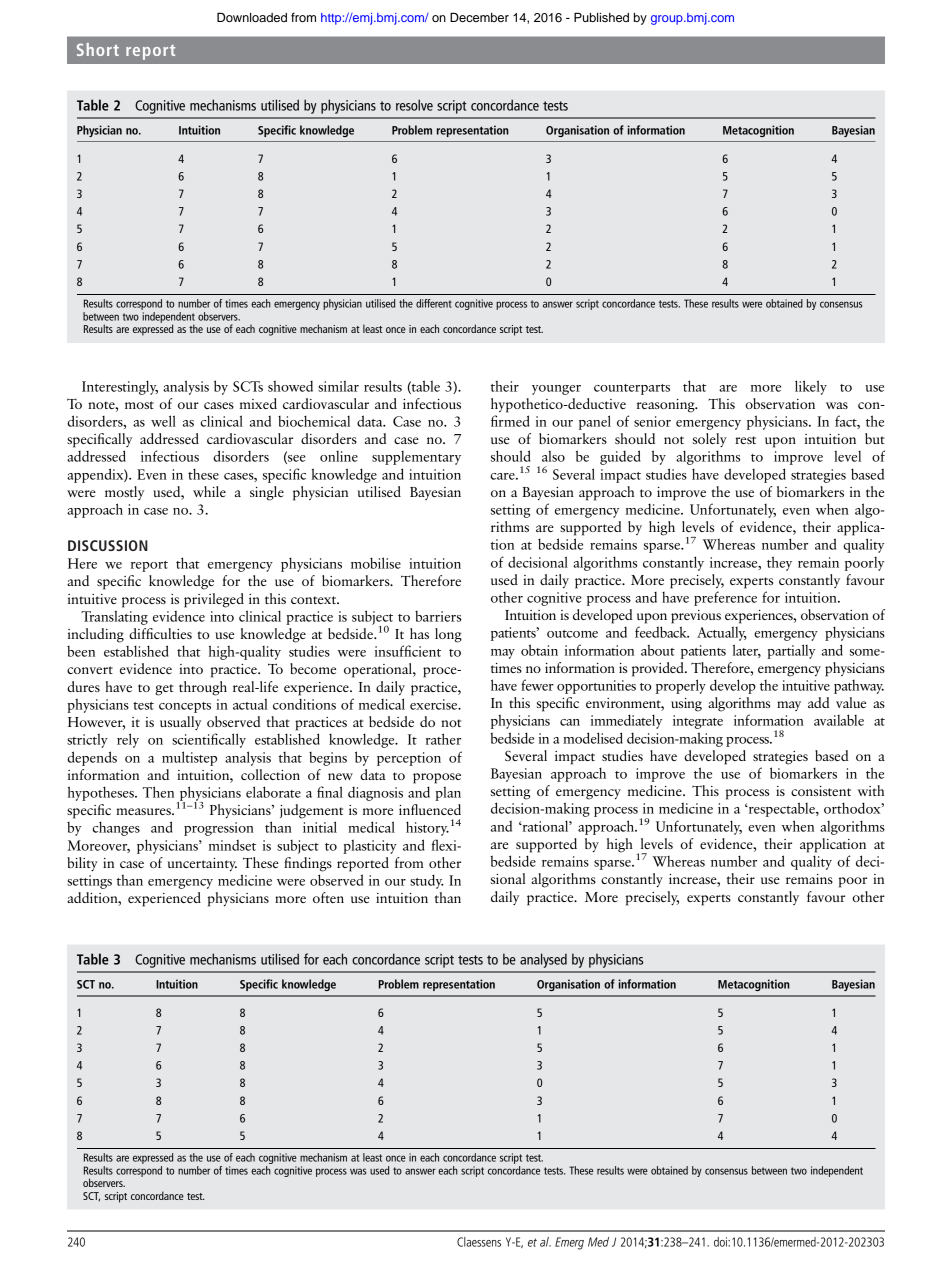 The image size is (952, 1270). What do you see at coordinates (114, 617) in the screenshot?
I see `Translating` at bounding box center [114, 617].
